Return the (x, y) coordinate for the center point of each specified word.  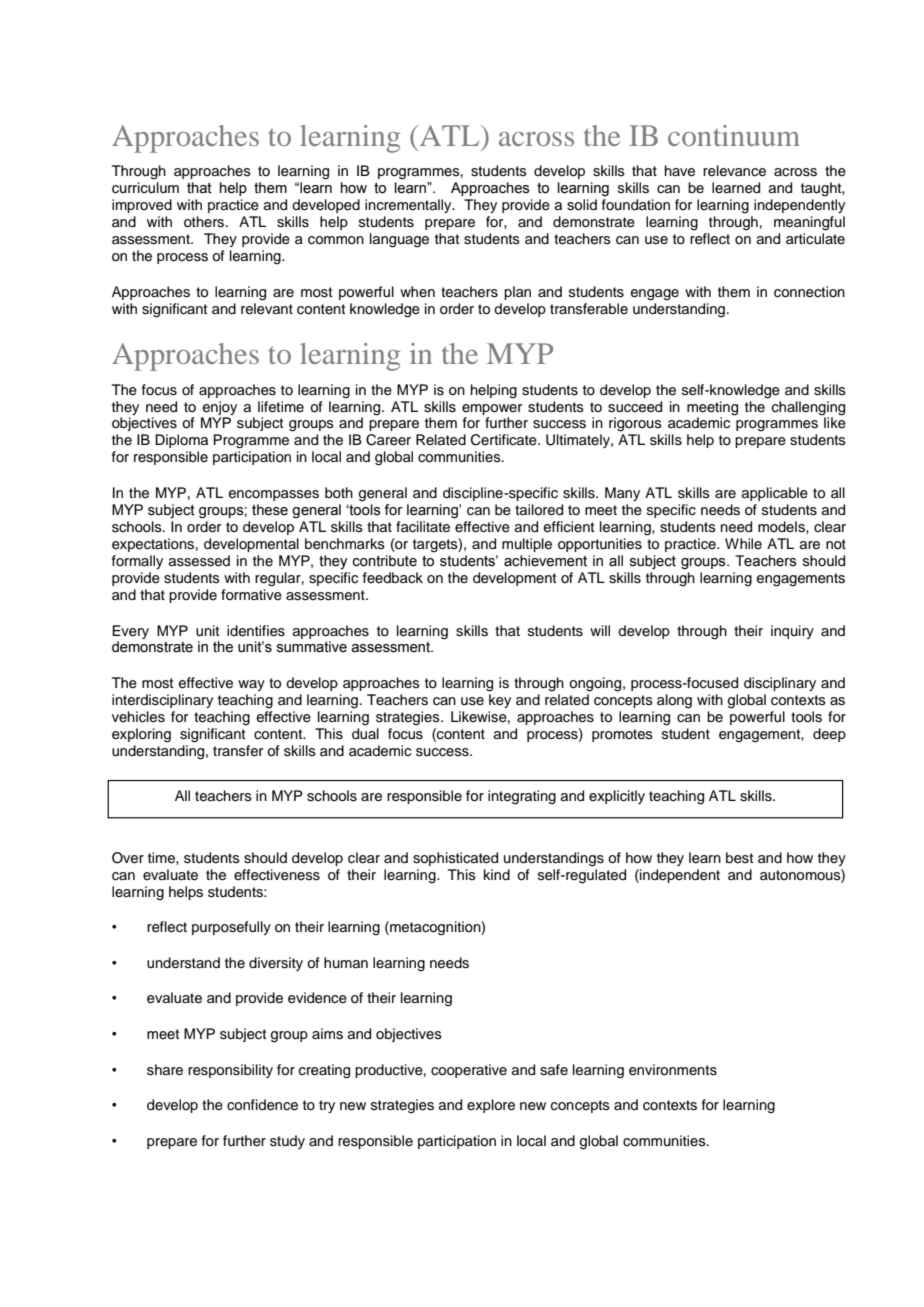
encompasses (274, 495)
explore (491, 1106)
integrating (522, 797)
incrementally (409, 206)
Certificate (505, 440)
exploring (141, 735)
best (739, 858)
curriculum (145, 188)
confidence (262, 1105)
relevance (734, 171)
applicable (775, 494)
